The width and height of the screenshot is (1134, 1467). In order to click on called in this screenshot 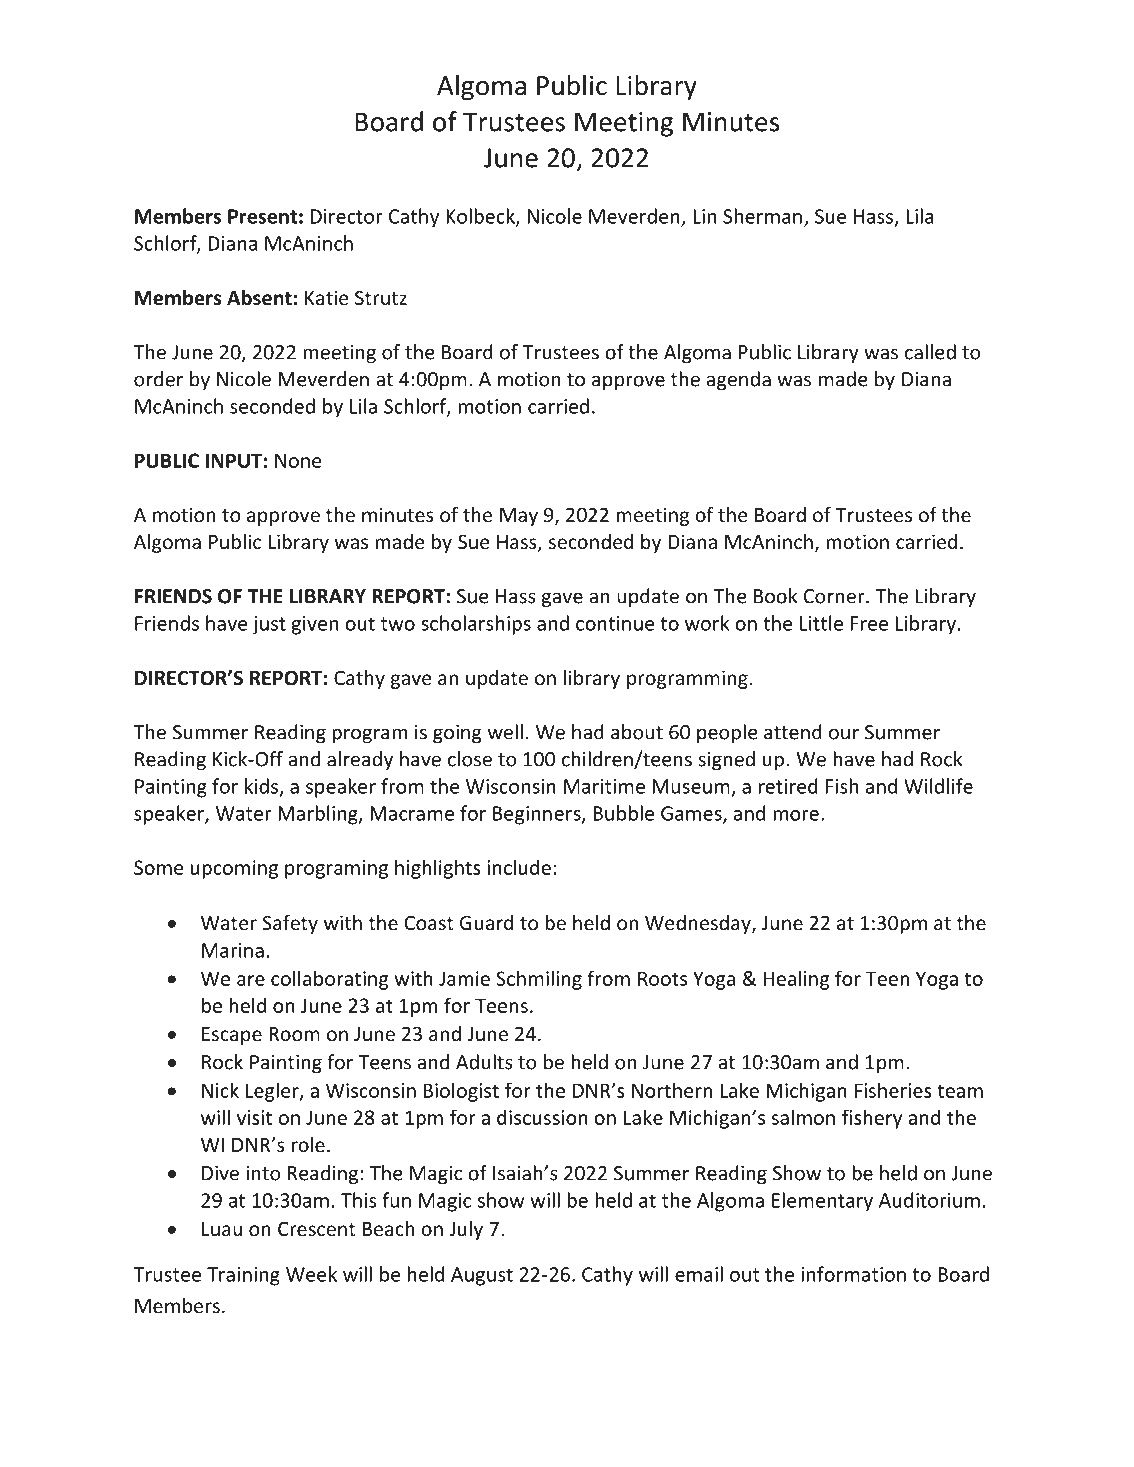, I will do `click(930, 352)`.
